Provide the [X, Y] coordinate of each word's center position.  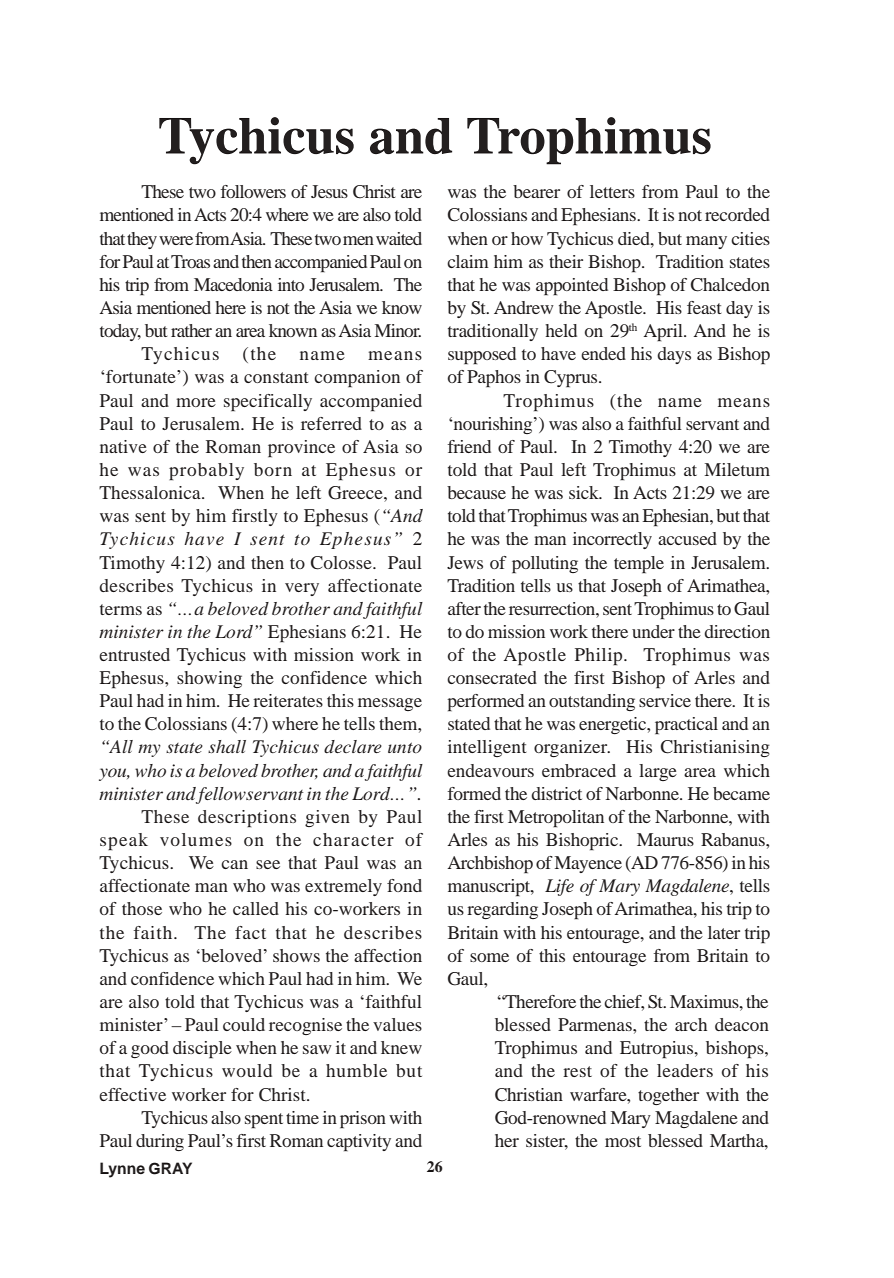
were [176, 240]
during [160, 1142]
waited [399, 238]
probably [206, 472]
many [706, 242]
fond [404, 885]
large [658, 772]
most [623, 1141]
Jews [465, 562]
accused [687, 538]
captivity [359, 1143]
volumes [196, 839]
